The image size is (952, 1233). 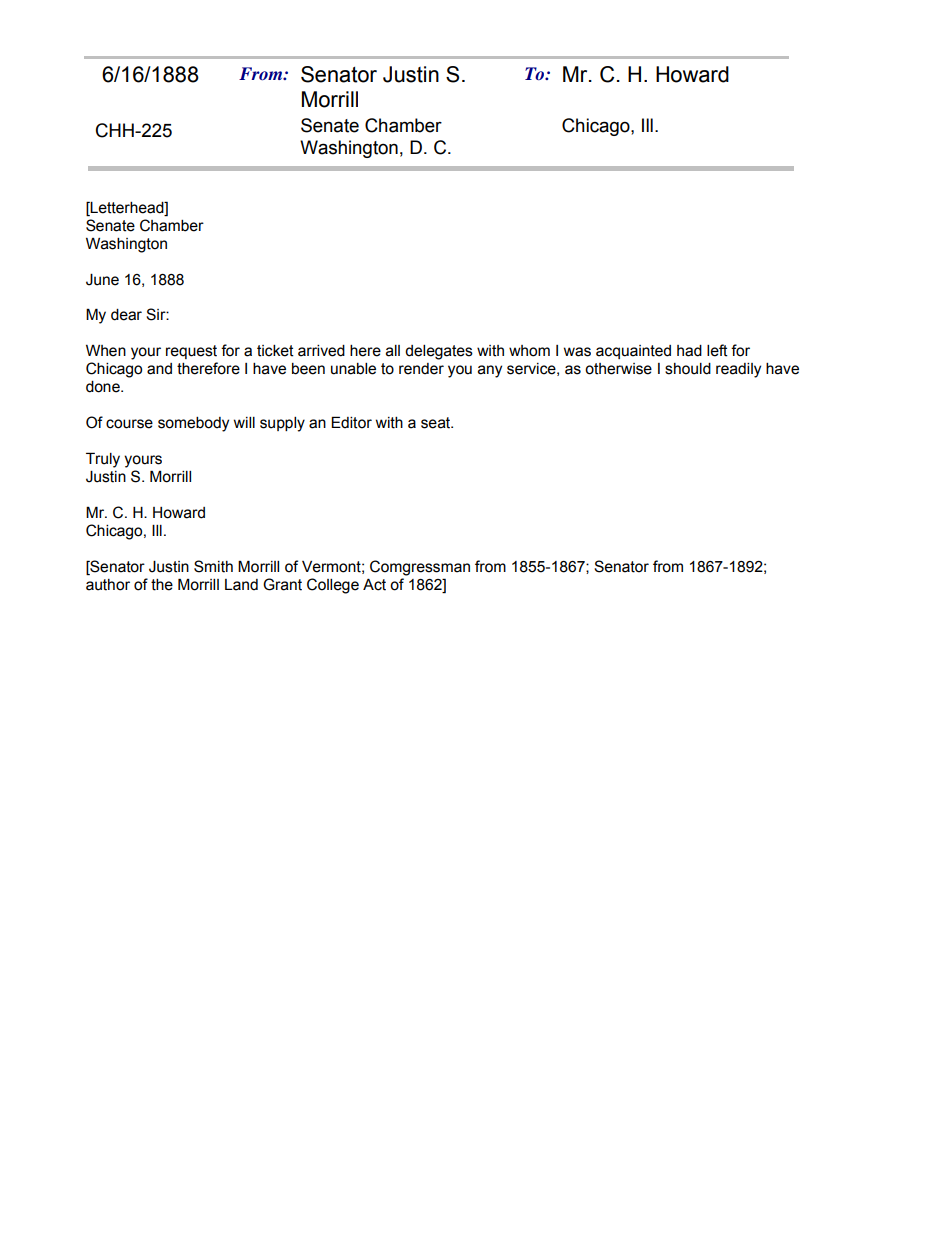 What do you see at coordinates (374, 584) in the screenshot?
I see `Act` at bounding box center [374, 584].
